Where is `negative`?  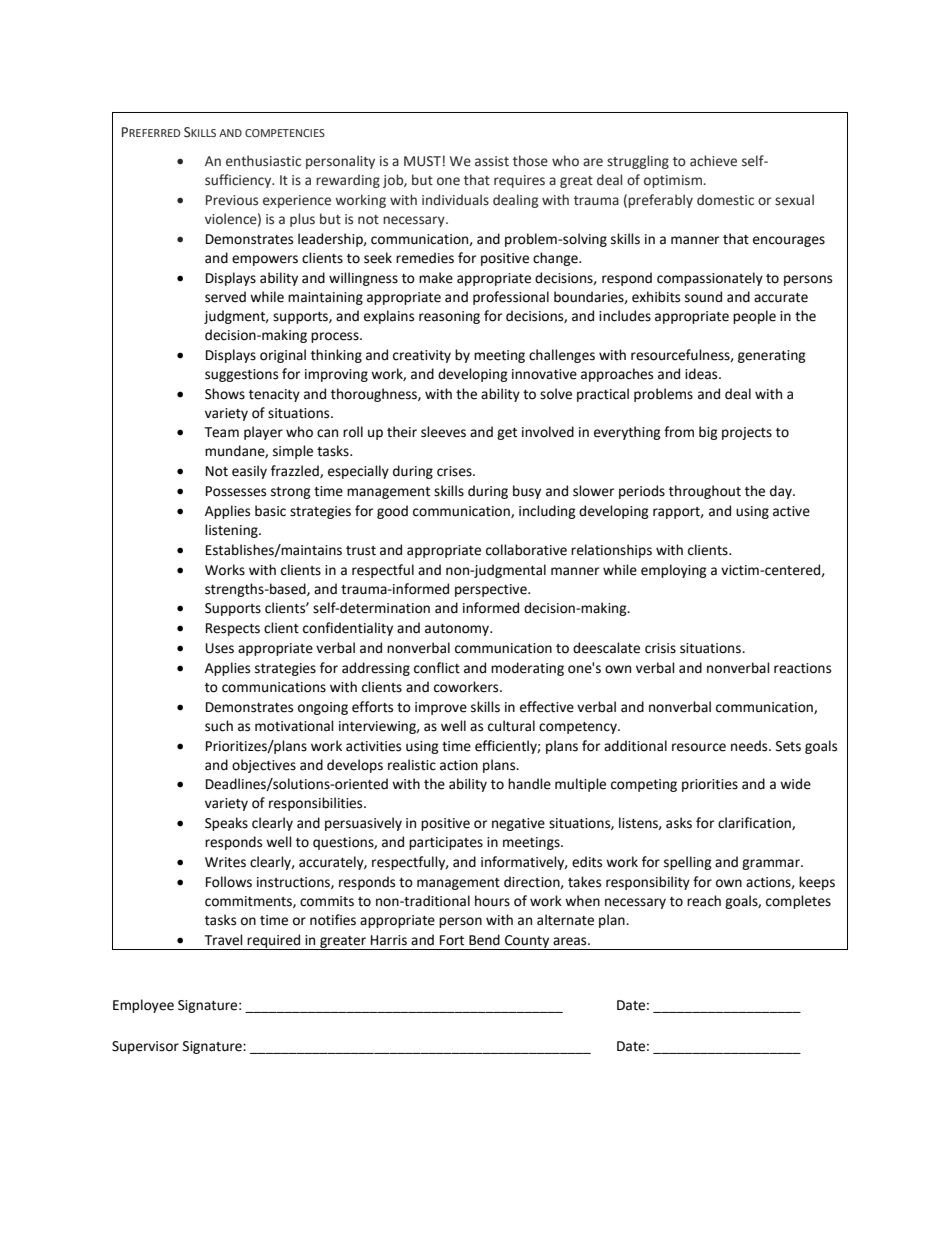
negative is located at coordinates (518, 824).
